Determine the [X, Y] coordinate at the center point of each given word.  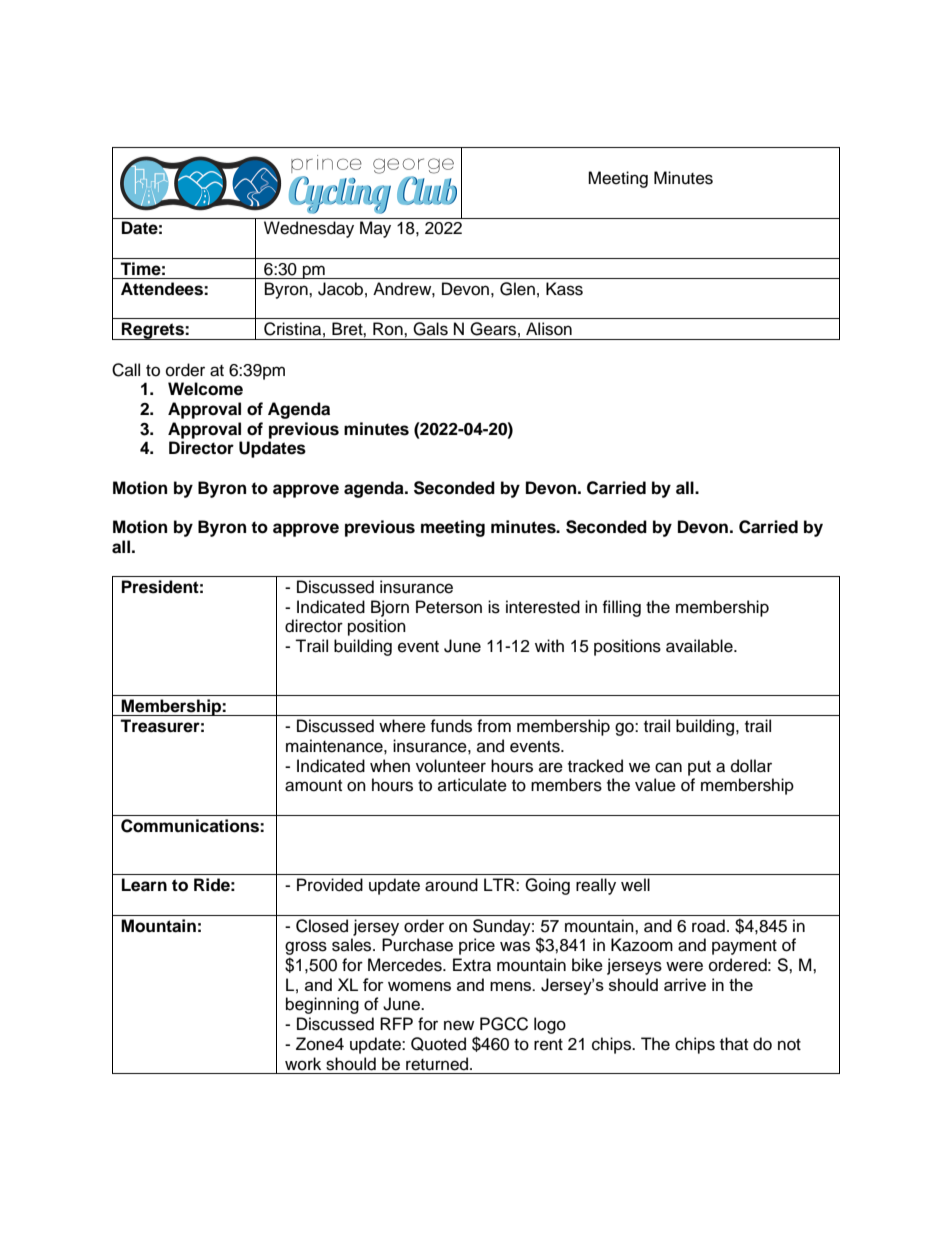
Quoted [438, 1044]
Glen [517, 289]
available [700, 646]
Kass [564, 289]
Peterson [449, 607]
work [303, 1064]
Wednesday [309, 229]
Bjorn [390, 608]
